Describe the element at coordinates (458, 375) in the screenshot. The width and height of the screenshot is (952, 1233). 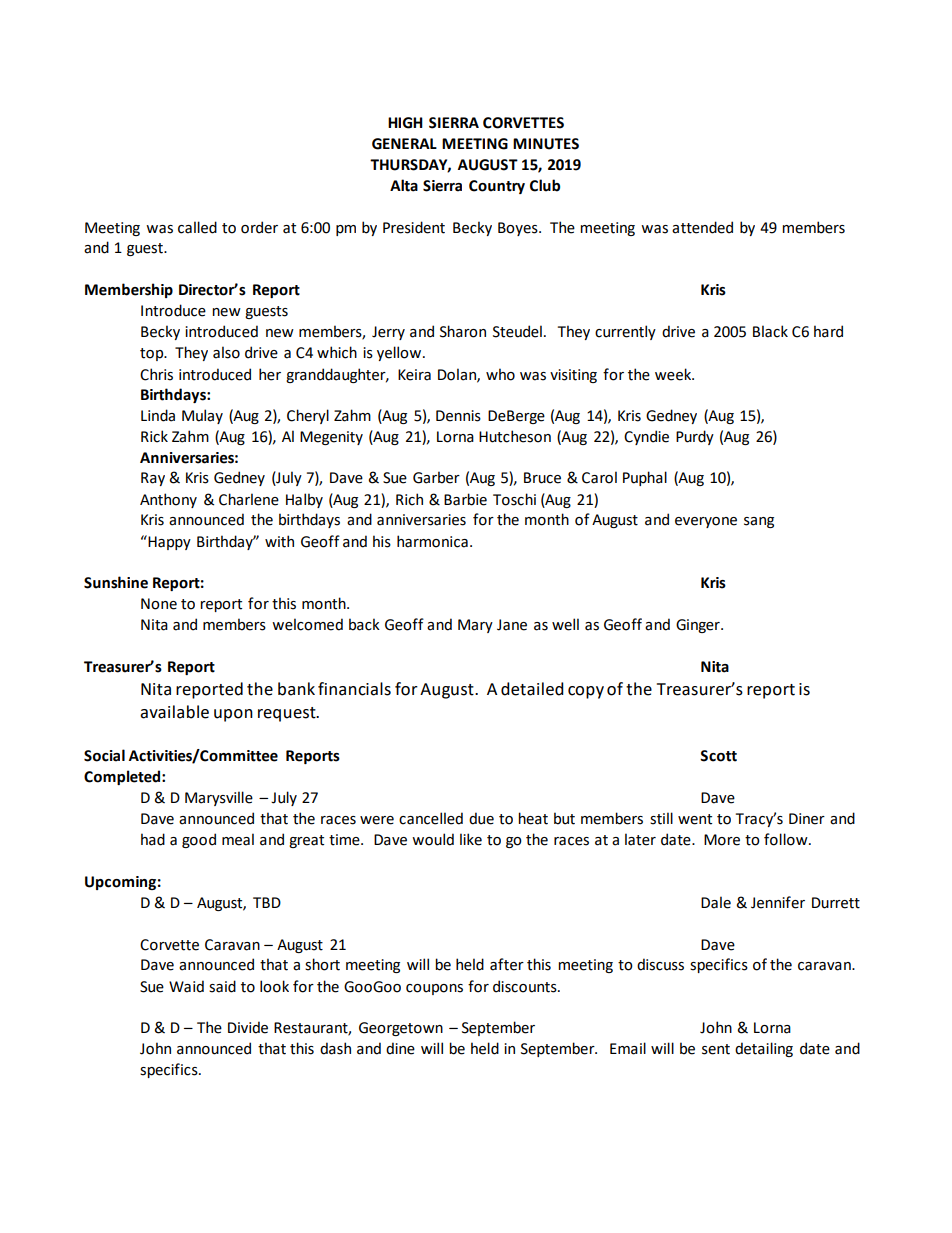
I see `Dolan` at that location.
